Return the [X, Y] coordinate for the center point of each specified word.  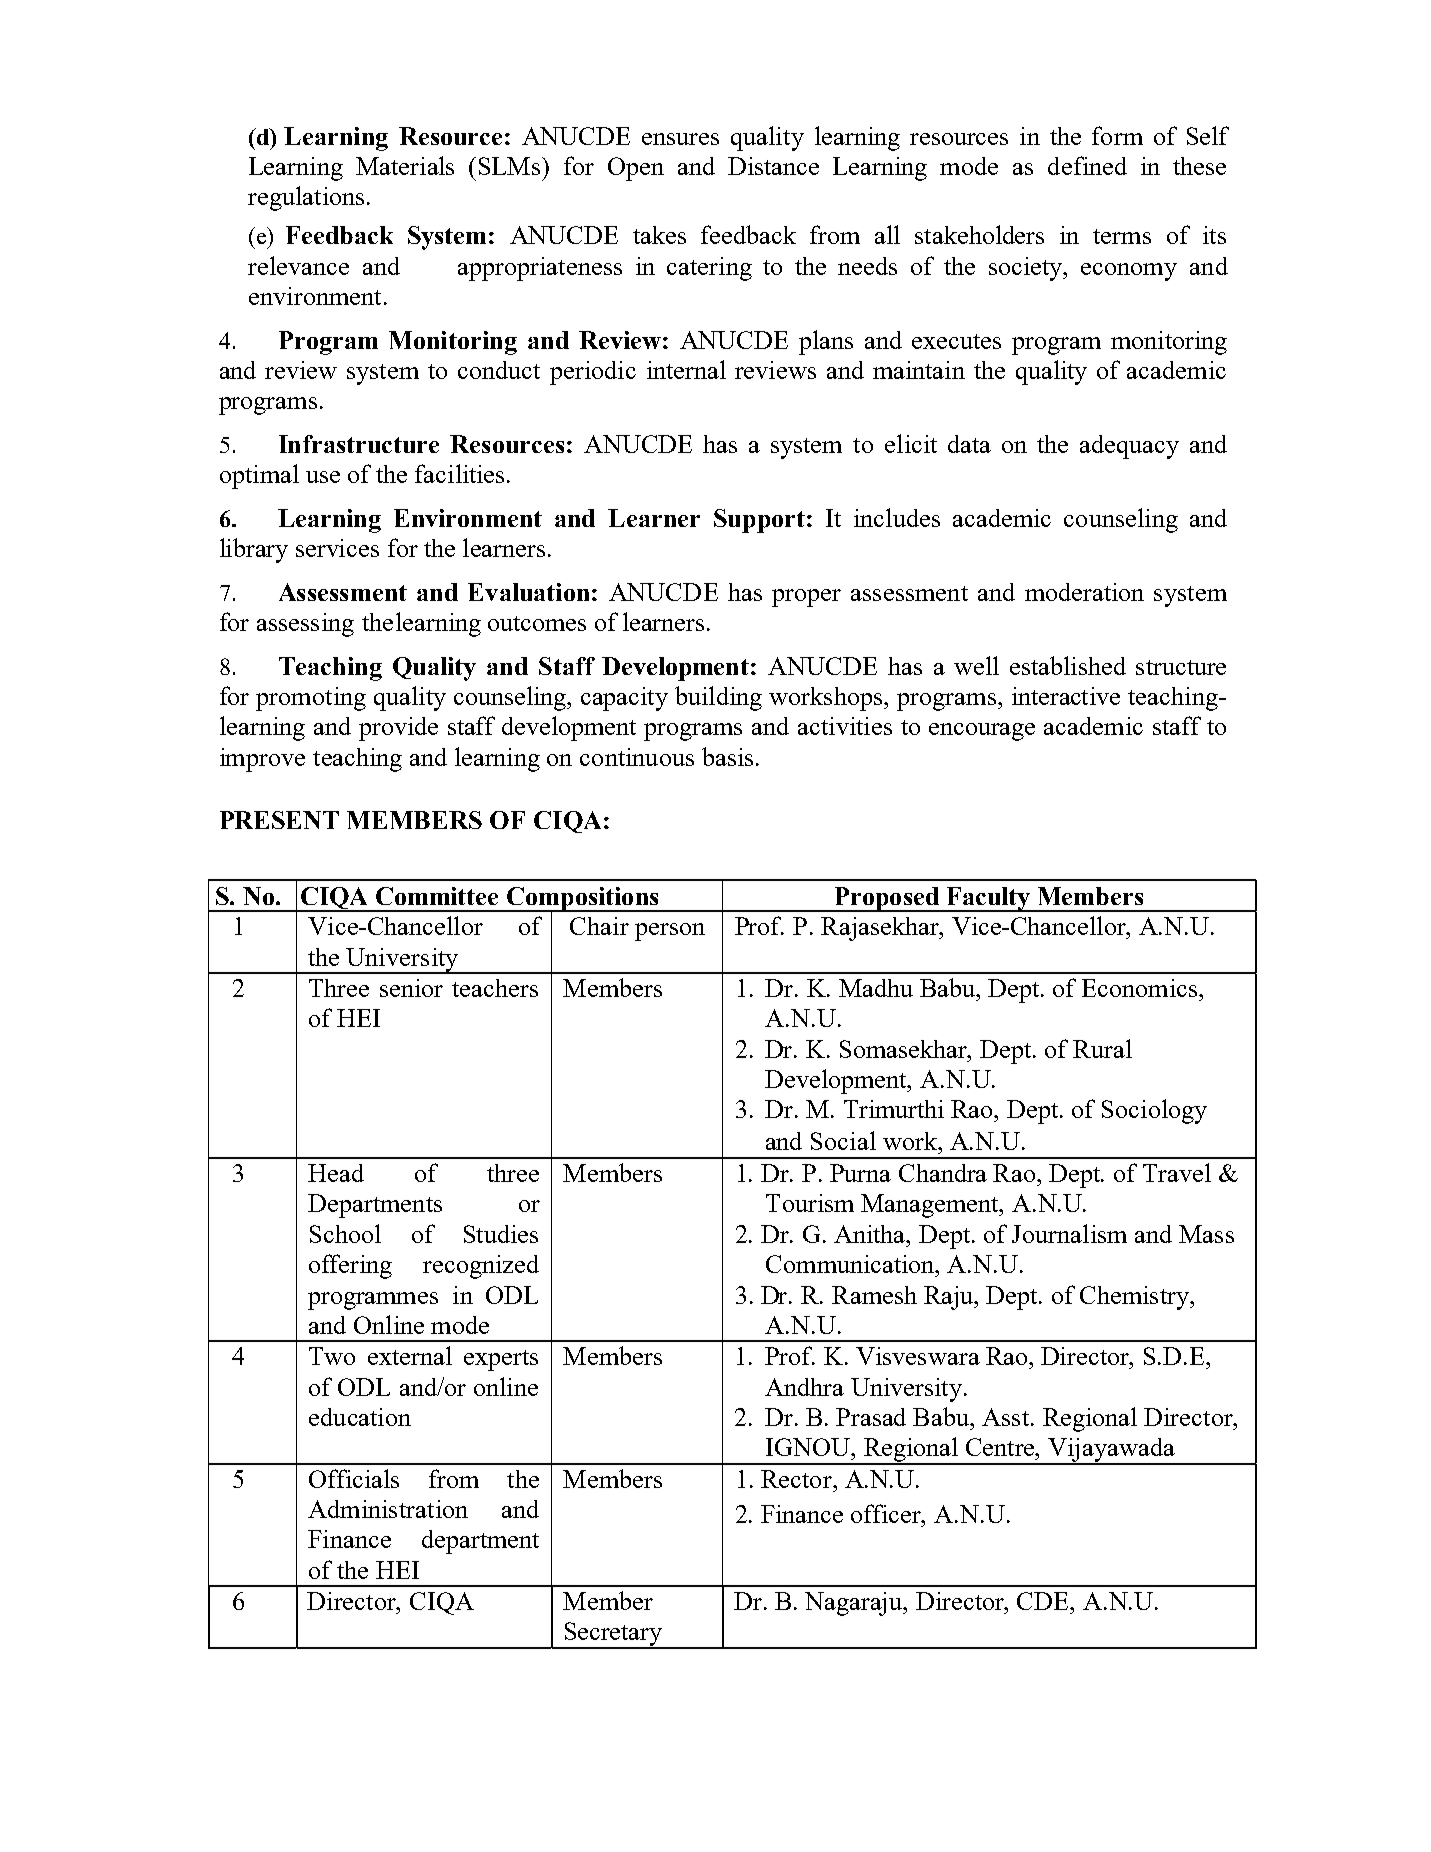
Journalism [1069, 1233]
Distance [773, 166]
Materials [405, 165]
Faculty [988, 899]
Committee [437, 896]
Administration [388, 1509]
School [345, 1233]
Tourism [810, 1203]
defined [1087, 165]
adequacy [1129, 447]
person [670, 932]
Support [759, 521]
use [323, 477]
